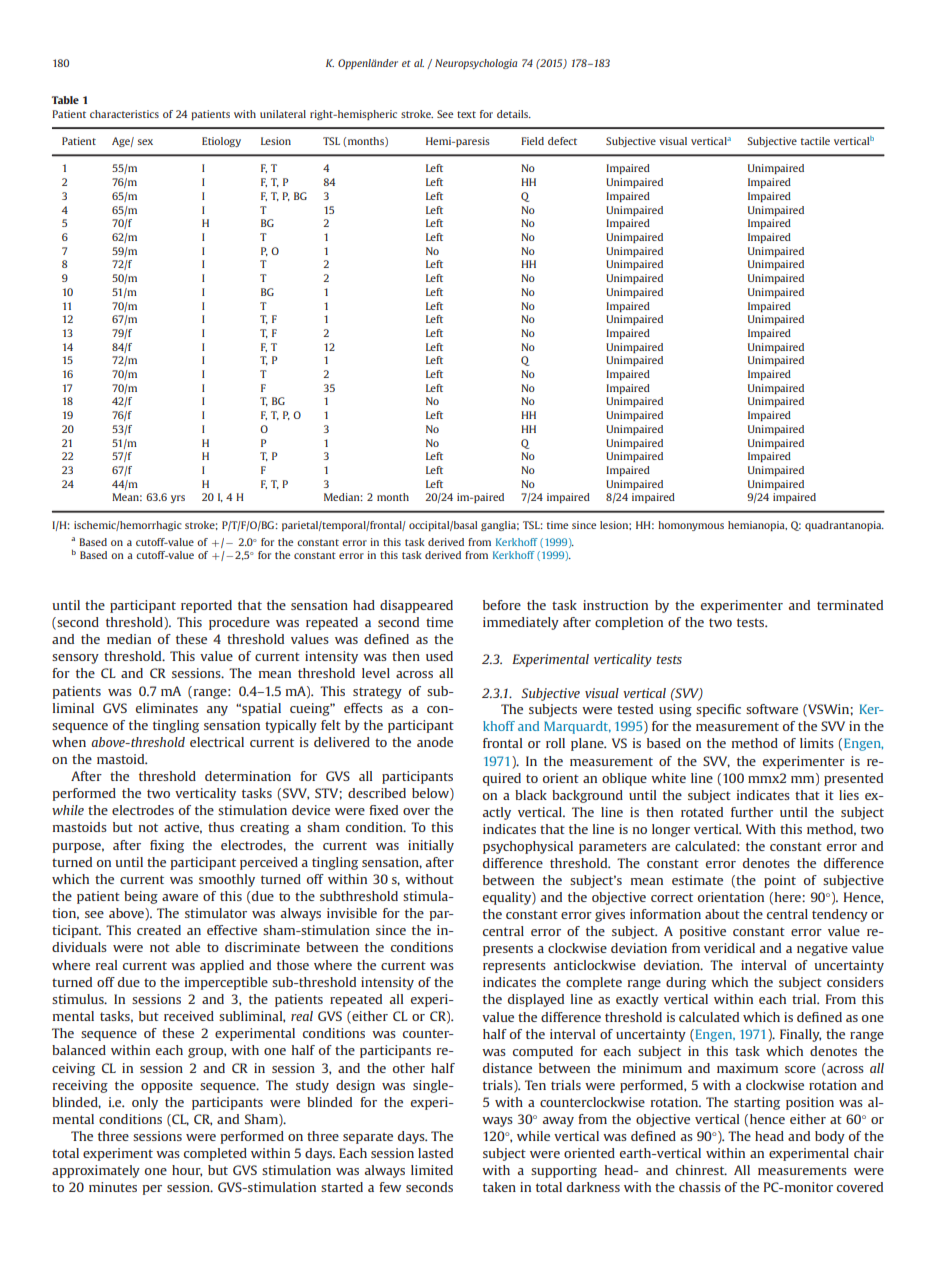  Describe the element at coordinates (435, 1153) in the page. I see `lasted` at that location.
